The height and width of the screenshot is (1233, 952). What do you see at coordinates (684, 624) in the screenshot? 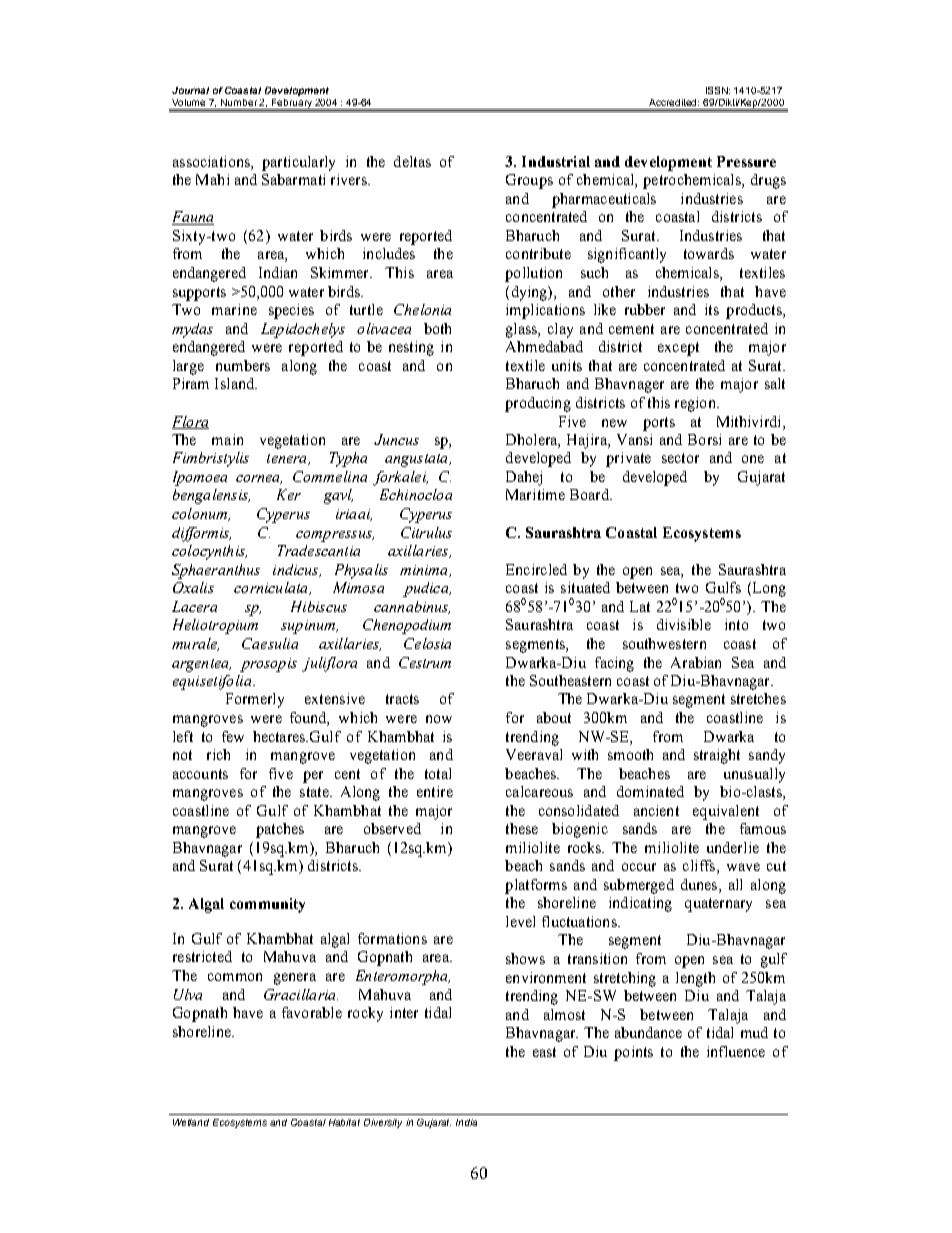
I see `divisible` at bounding box center [684, 624].
